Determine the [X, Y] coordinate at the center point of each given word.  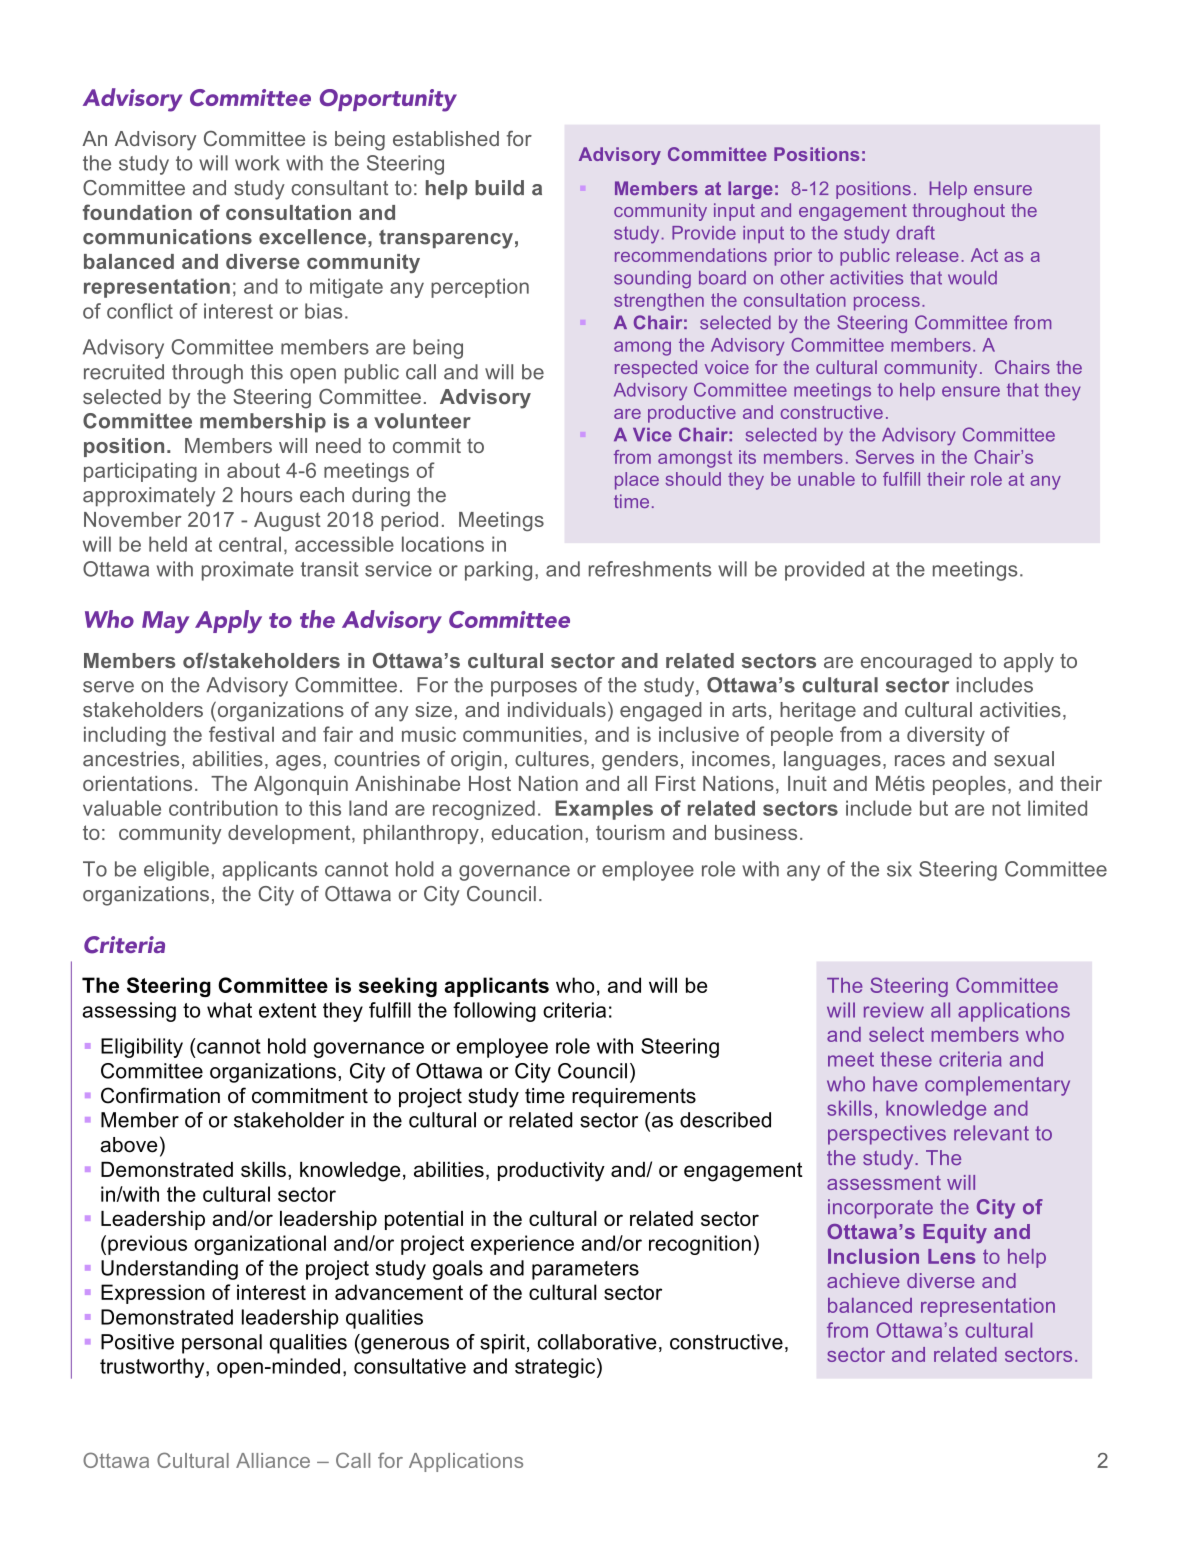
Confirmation [160, 1095]
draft [915, 232]
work [257, 163]
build [499, 188]
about [253, 470]
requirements [634, 1097]
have [895, 1084]
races [920, 761]
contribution [223, 808]
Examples [604, 810]
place [637, 481]
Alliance [273, 1460]
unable [826, 479]
